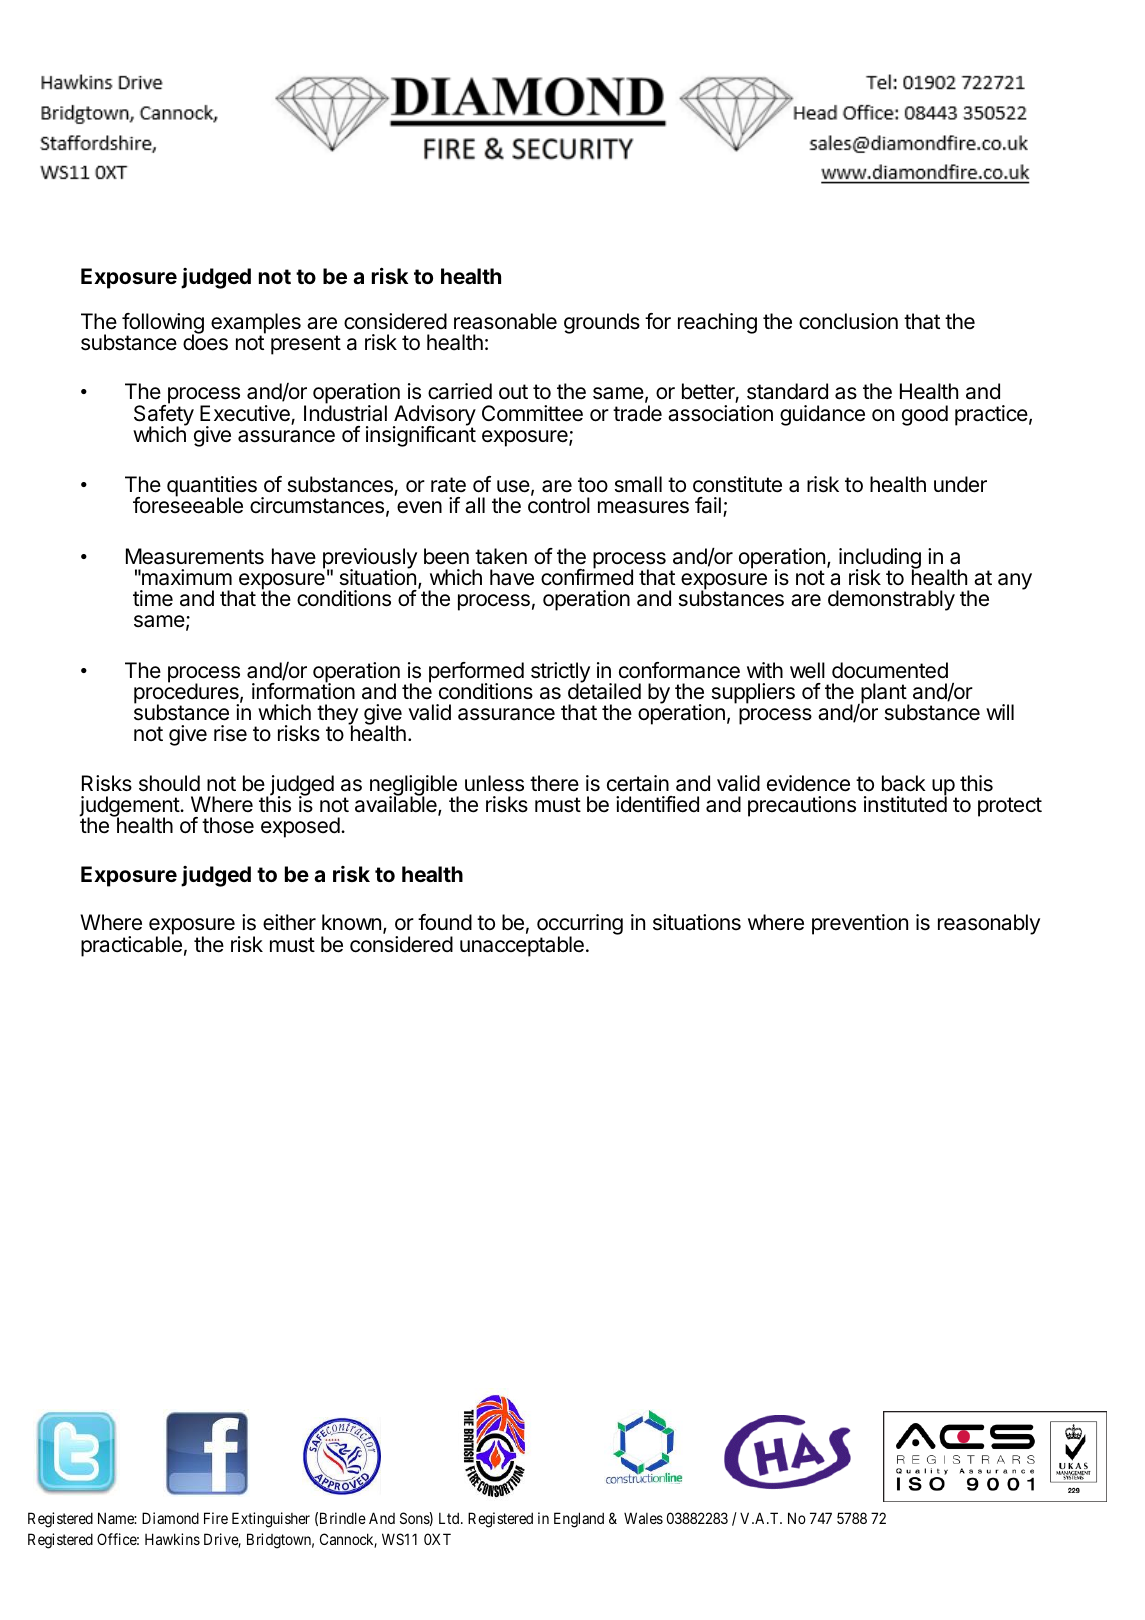 The width and height of the screenshot is (1145, 1620). Describe the element at coordinates (230, 733) in the screenshot. I see `rise` at that location.
